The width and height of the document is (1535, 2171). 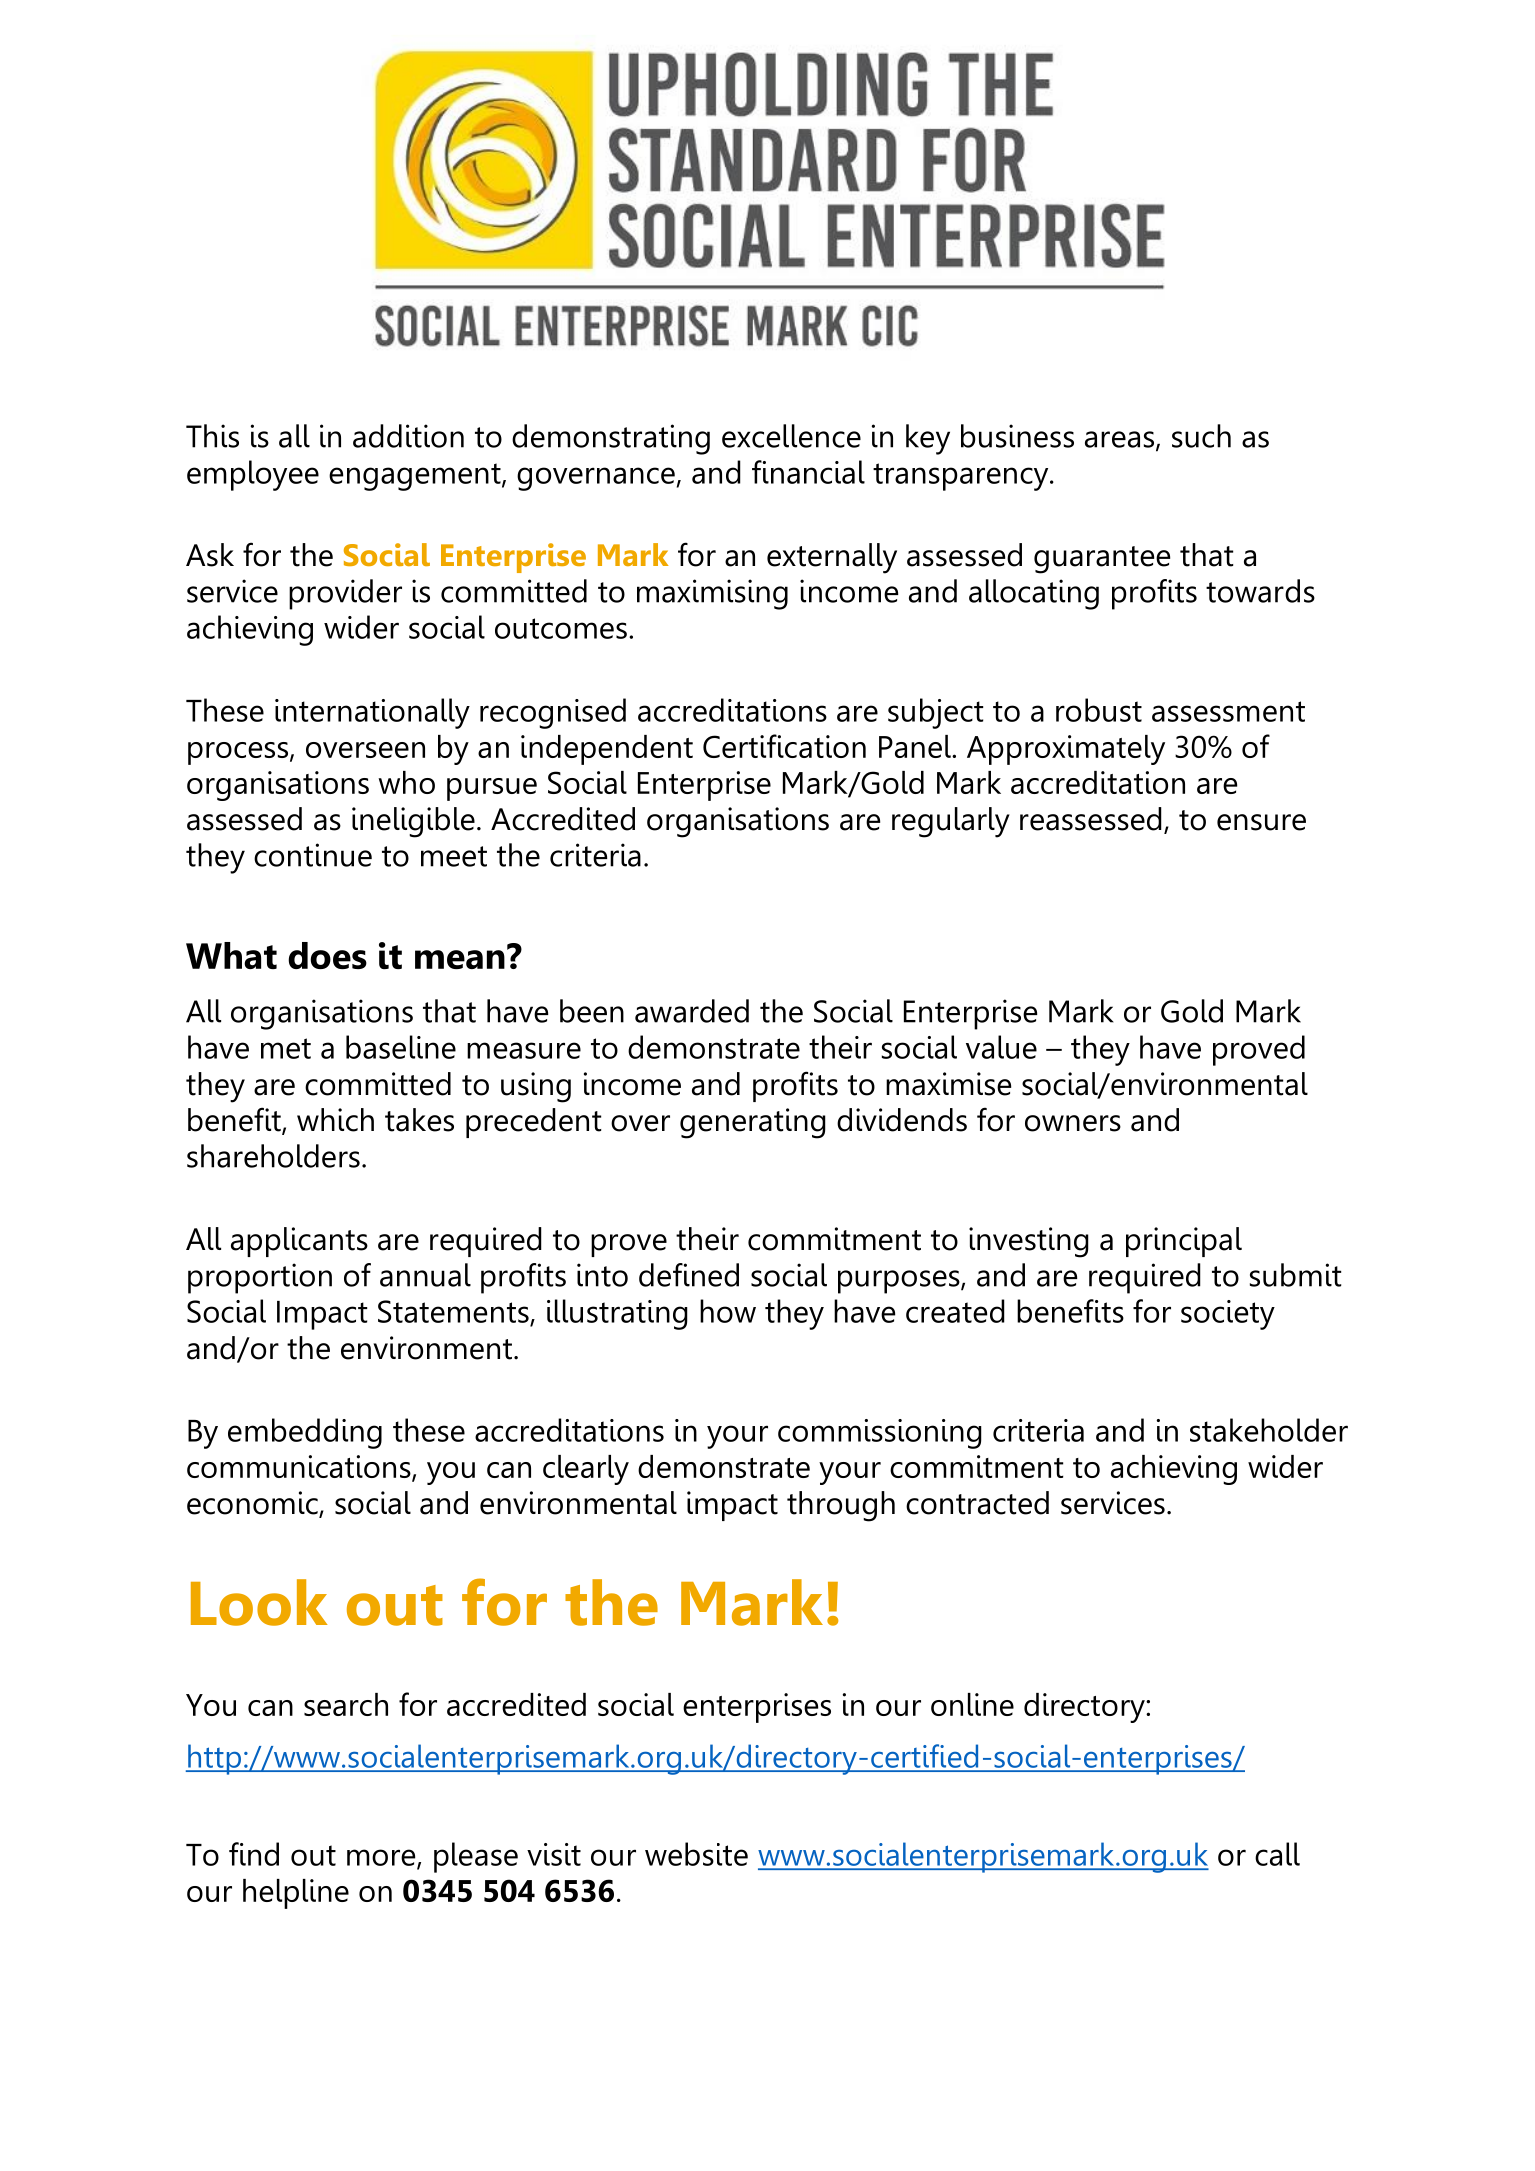 What do you see at coordinates (1277, 1854) in the document?
I see `call` at bounding box center [1277, 1854].
